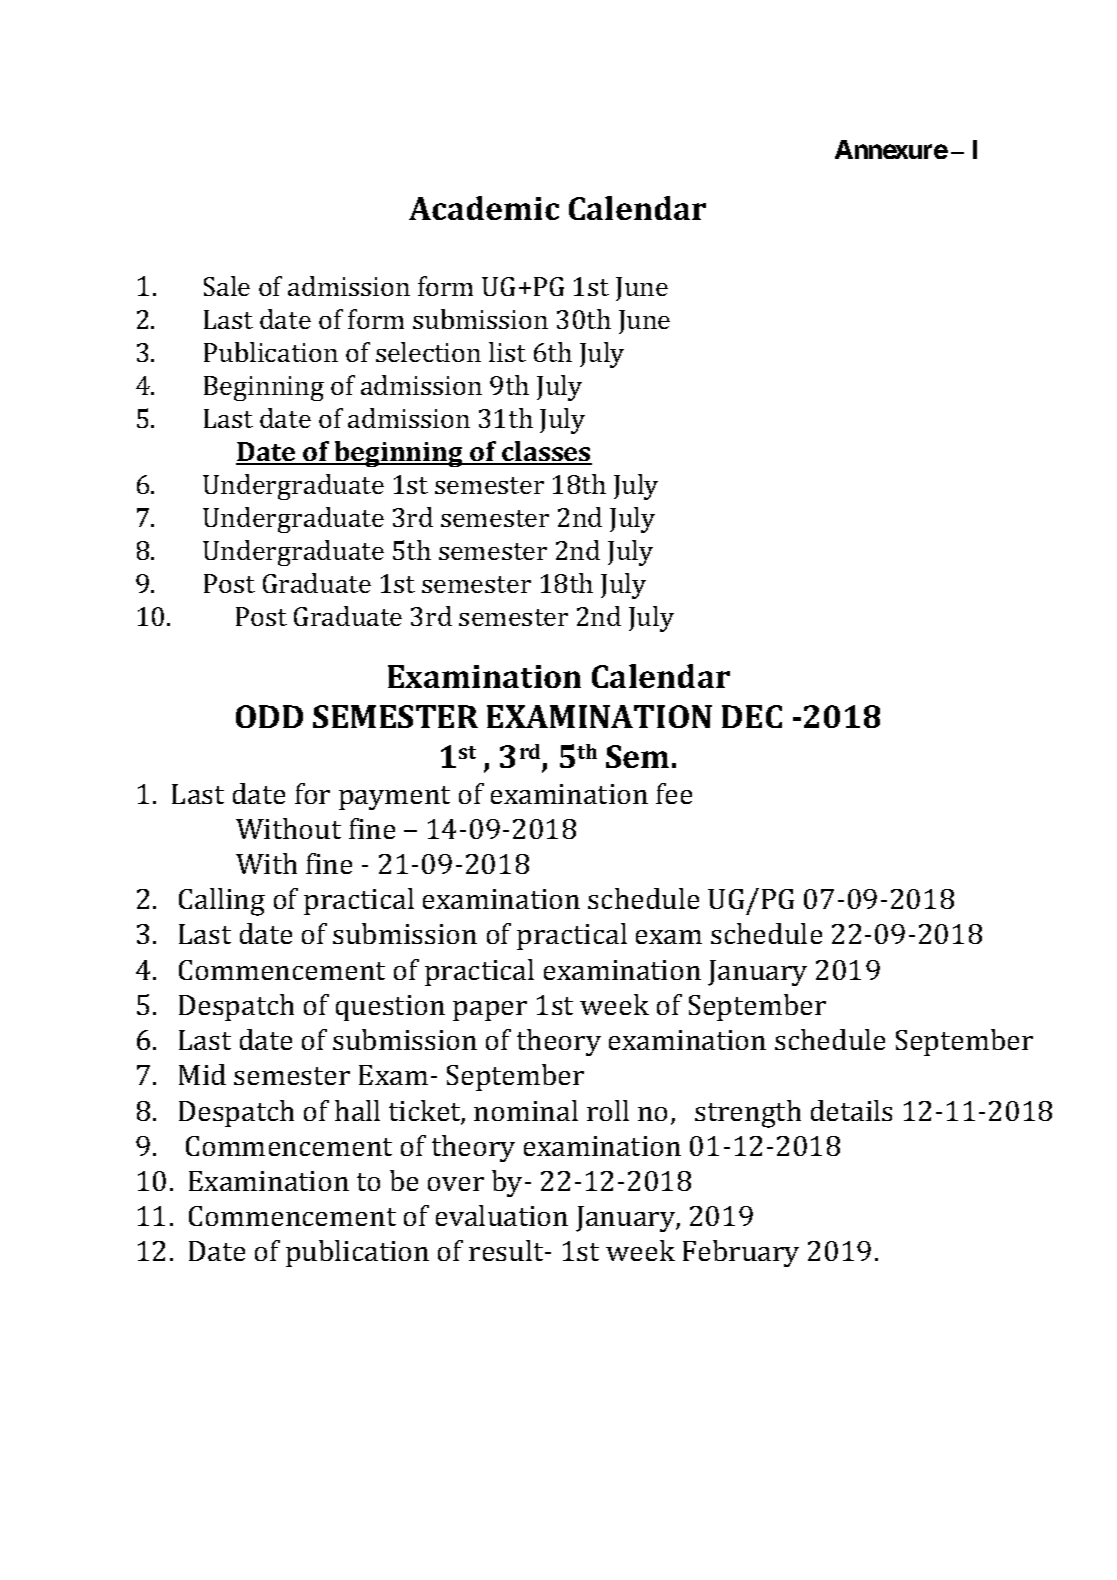 The image size is (1117, 1580). I want to click on classes, so click(546, 452).
